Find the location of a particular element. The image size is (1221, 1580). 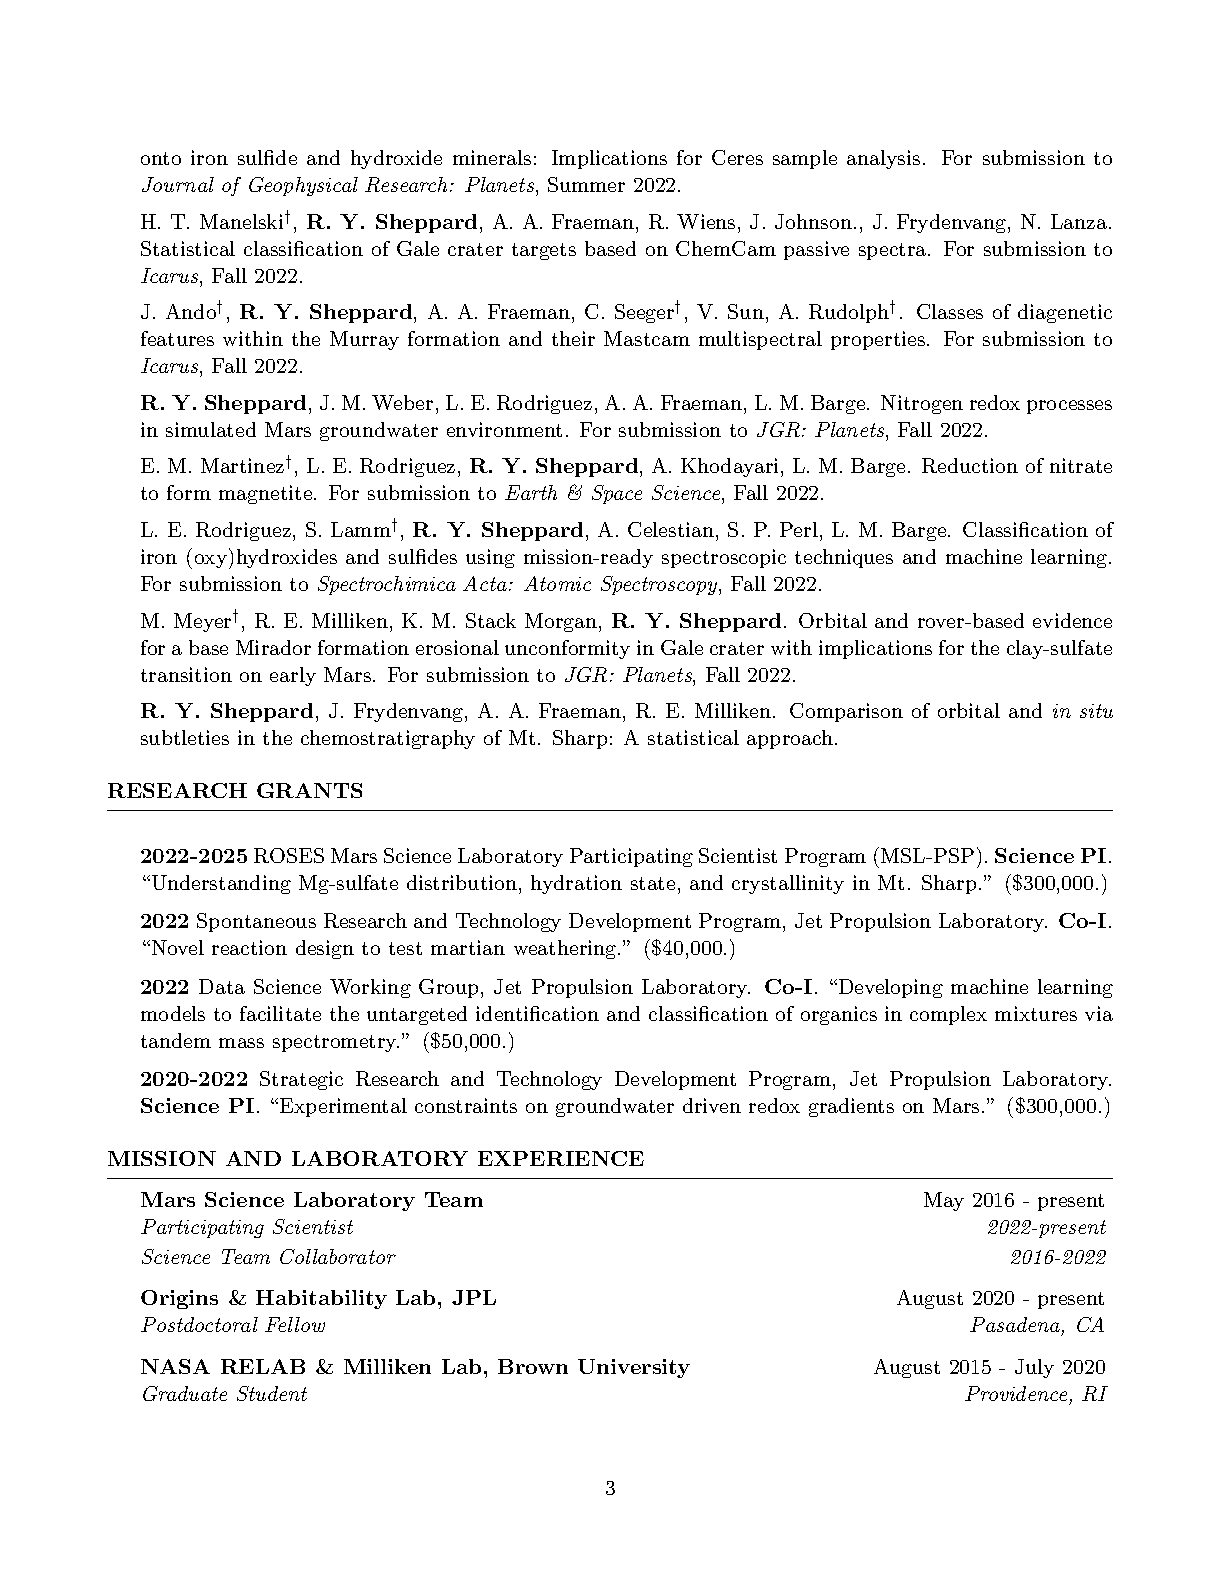

Lanza is located at coordinates (1079, 221).
